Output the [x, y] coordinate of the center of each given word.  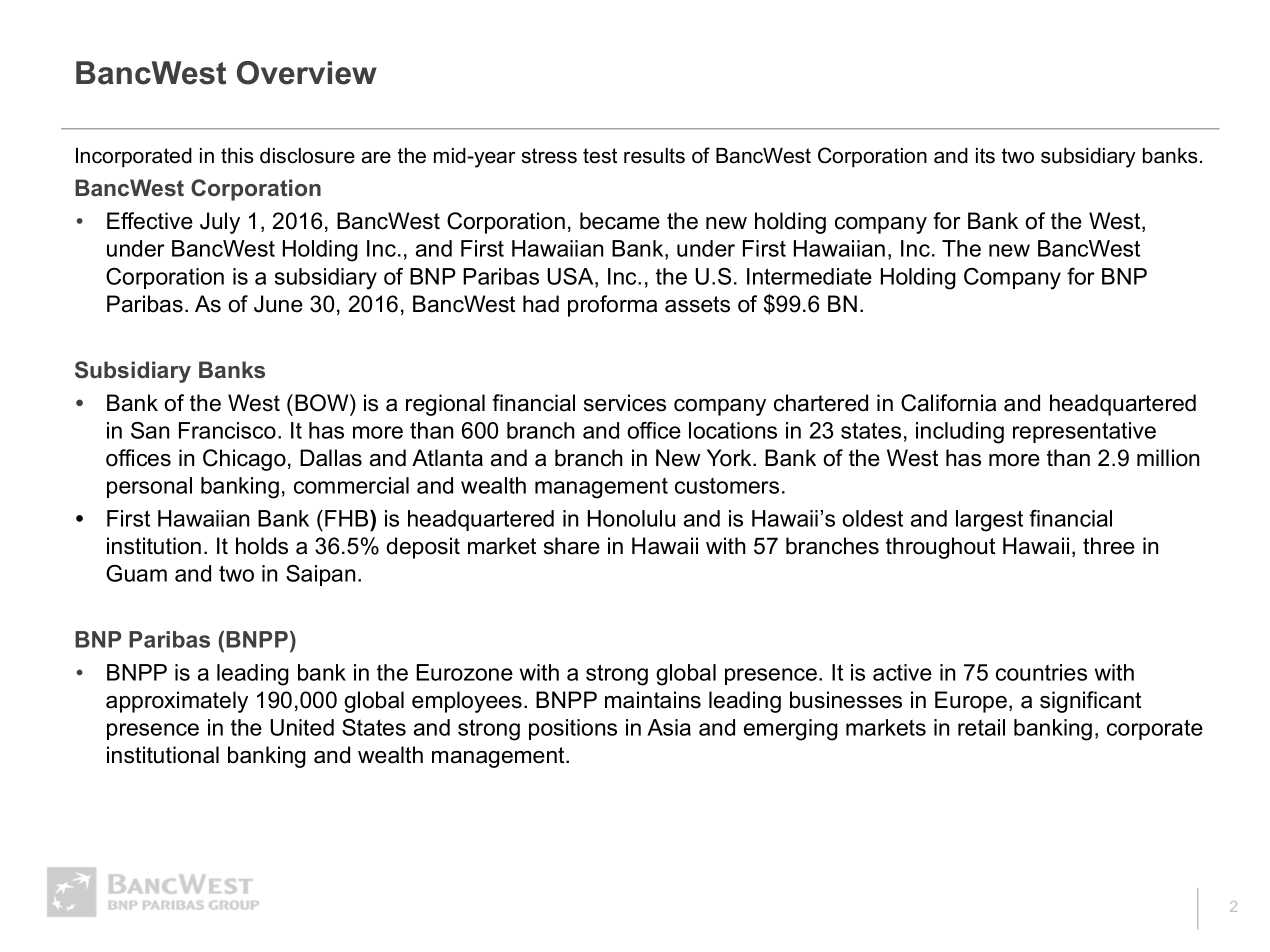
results [654, 156]
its [985, 156]
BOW [323, 403]
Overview [307, 73]
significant [1090, 702]
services [625, 403]
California [948, 403]
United [302, 727]
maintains [653, 700]
